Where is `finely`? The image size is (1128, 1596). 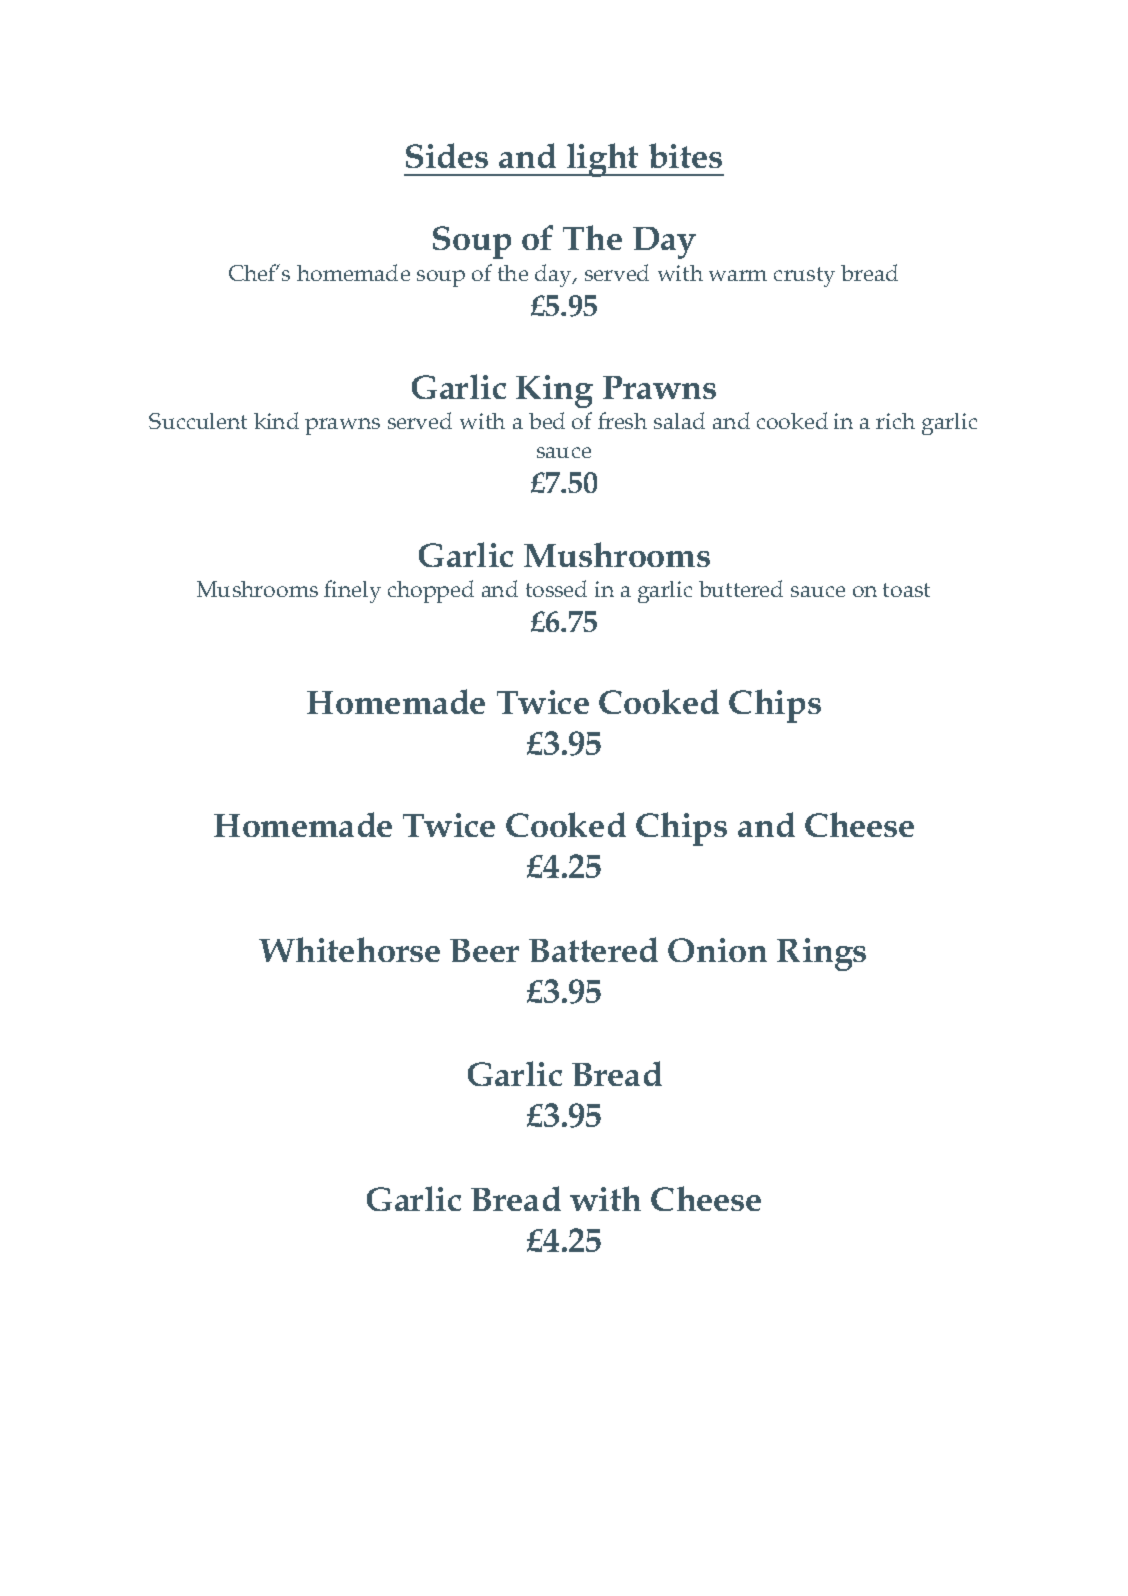 finely is located at coordinates (352, 591).
